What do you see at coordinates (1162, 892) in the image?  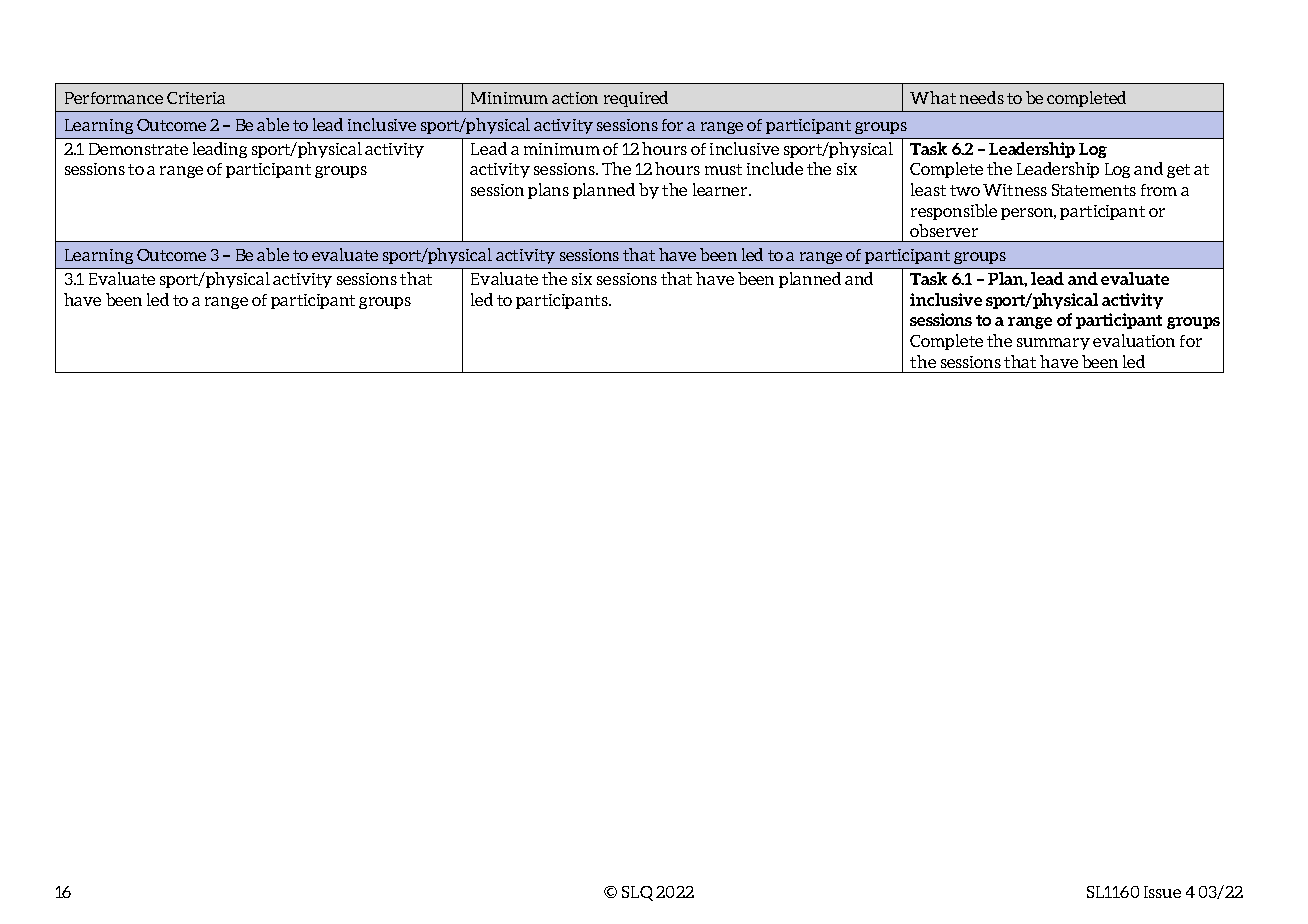 I see `Issue` at bounding box center [1162, 892].
